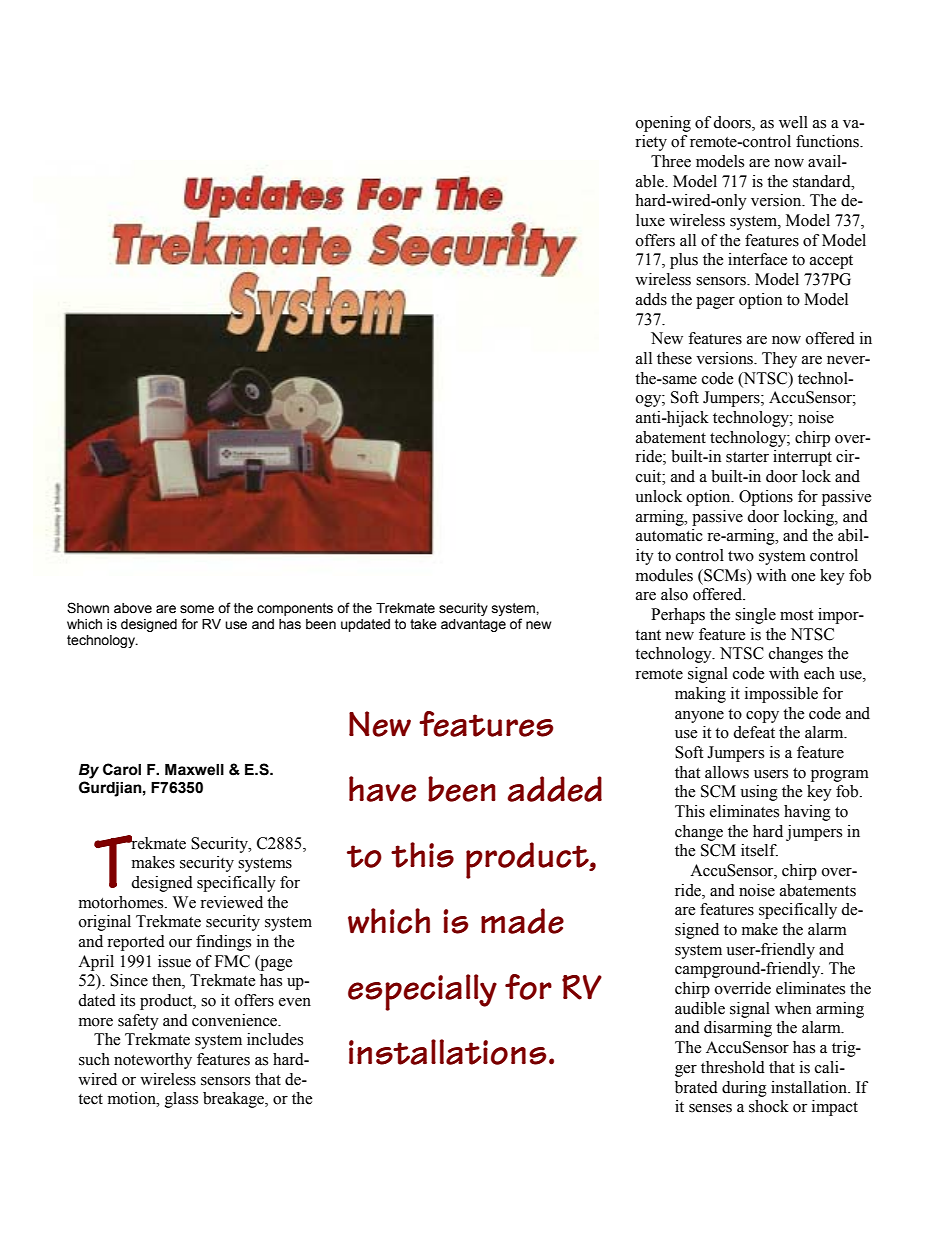  Describe the element at coordinates (122, 769) in the screenshot. I see `Carol` at that location.
